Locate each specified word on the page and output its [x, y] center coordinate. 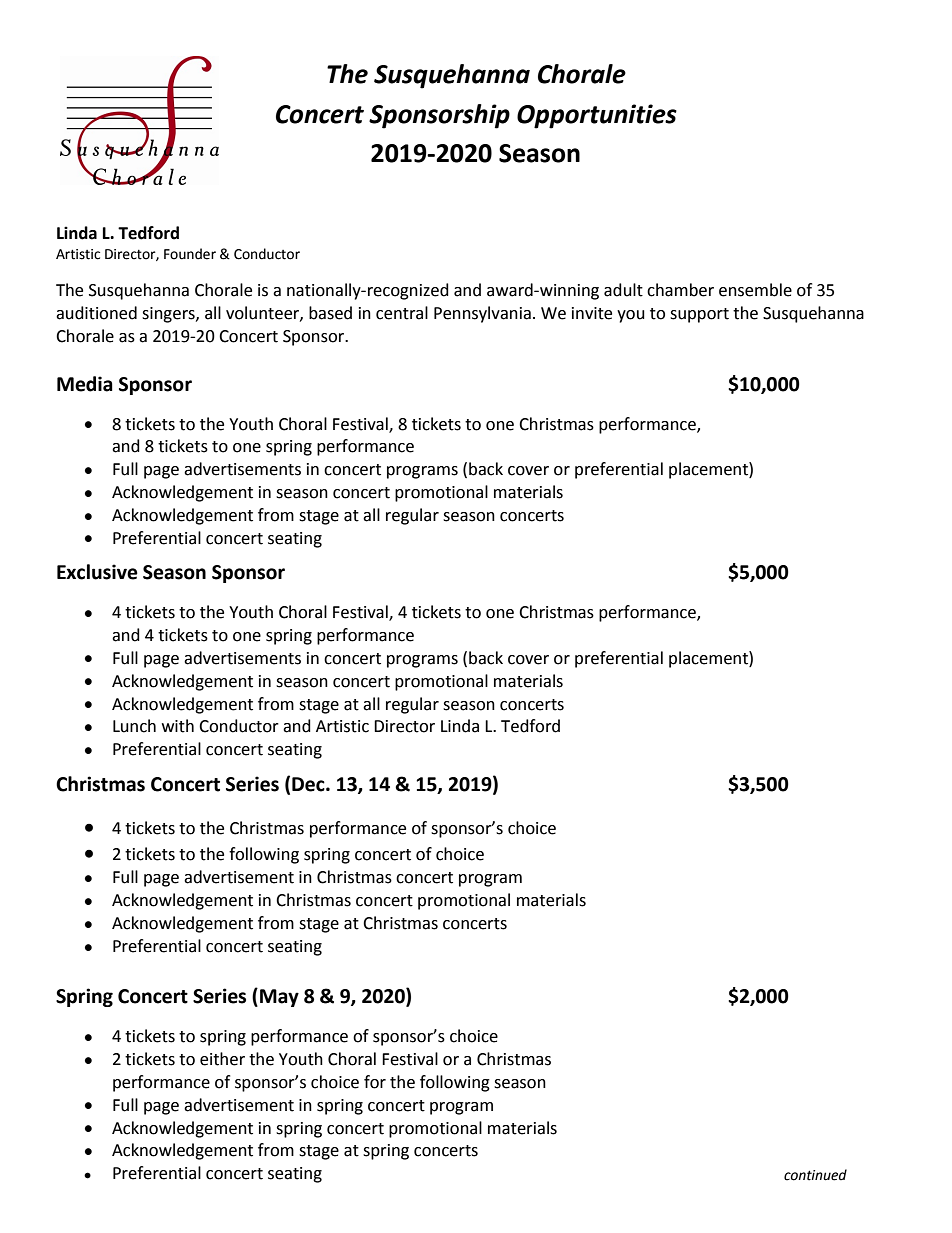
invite [592, 313]
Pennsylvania [482, 314]
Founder [190, 254]
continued [815, 1175]
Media [85, 384]
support [699, 315]
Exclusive [97, 572]
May [279, 998]
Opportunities [597, 116]
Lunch [134, 726]
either [222, 1059]
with [178, 726]
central [402, 313]
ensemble [755, 290]
